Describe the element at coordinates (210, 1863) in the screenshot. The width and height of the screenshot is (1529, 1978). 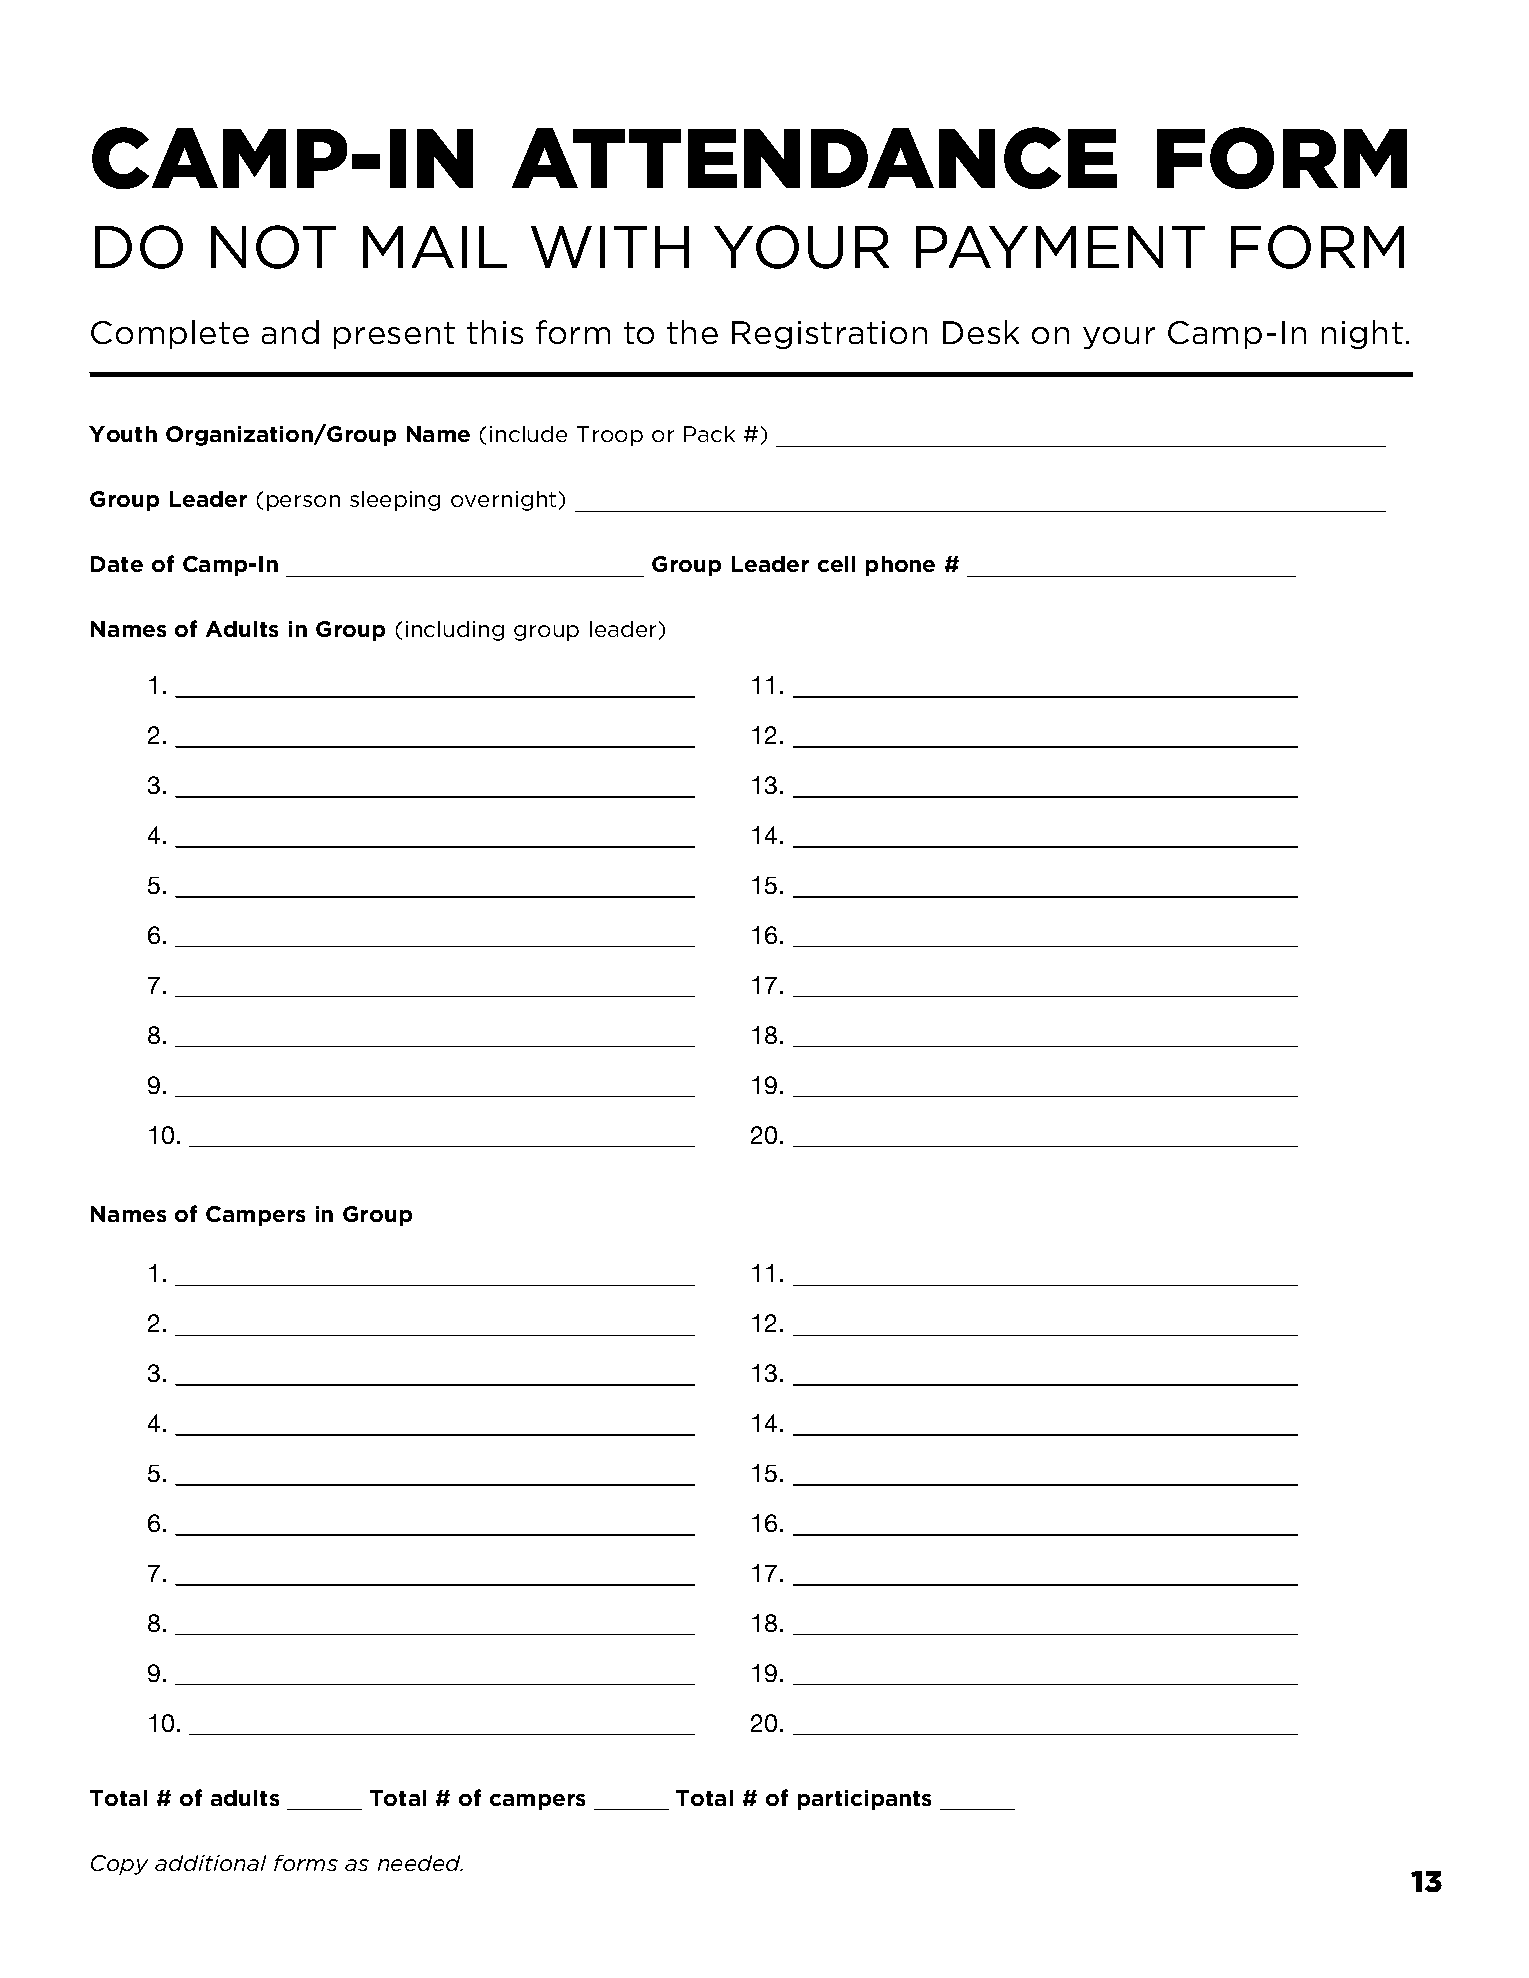
I see `additional` at that location.
